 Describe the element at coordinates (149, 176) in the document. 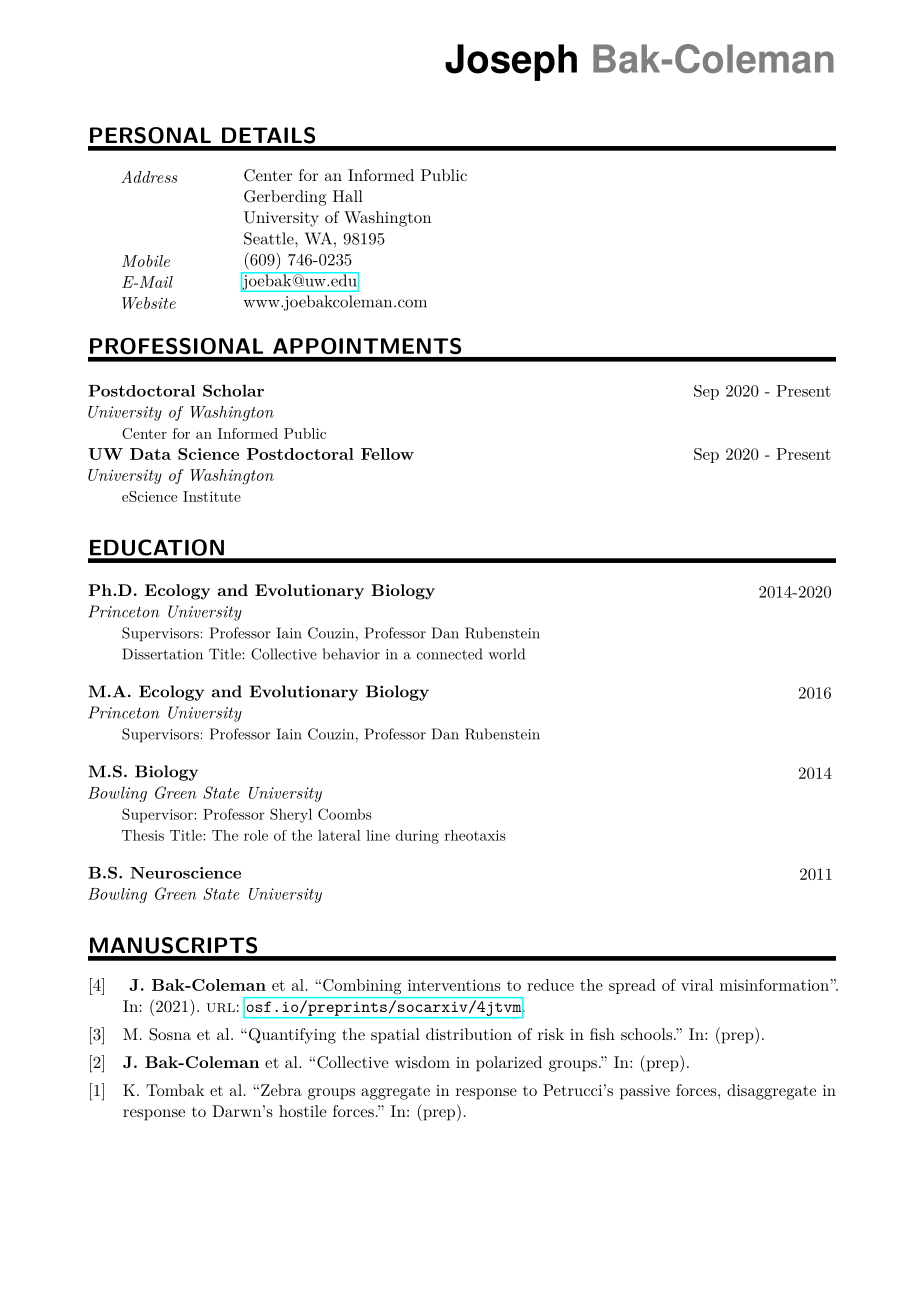

I see `Address` at that location.
